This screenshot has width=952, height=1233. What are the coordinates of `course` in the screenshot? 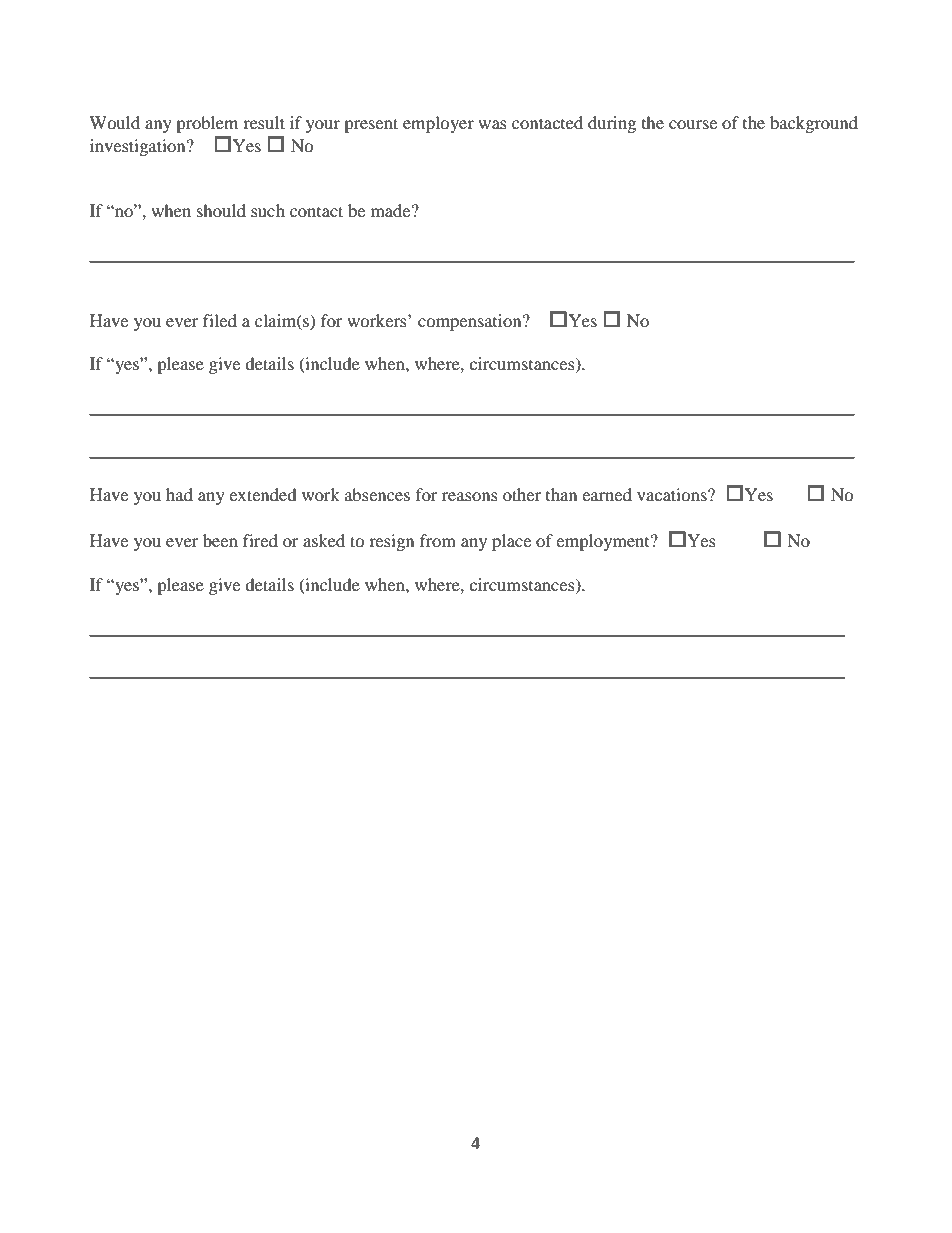 It's located at (693, 124).
